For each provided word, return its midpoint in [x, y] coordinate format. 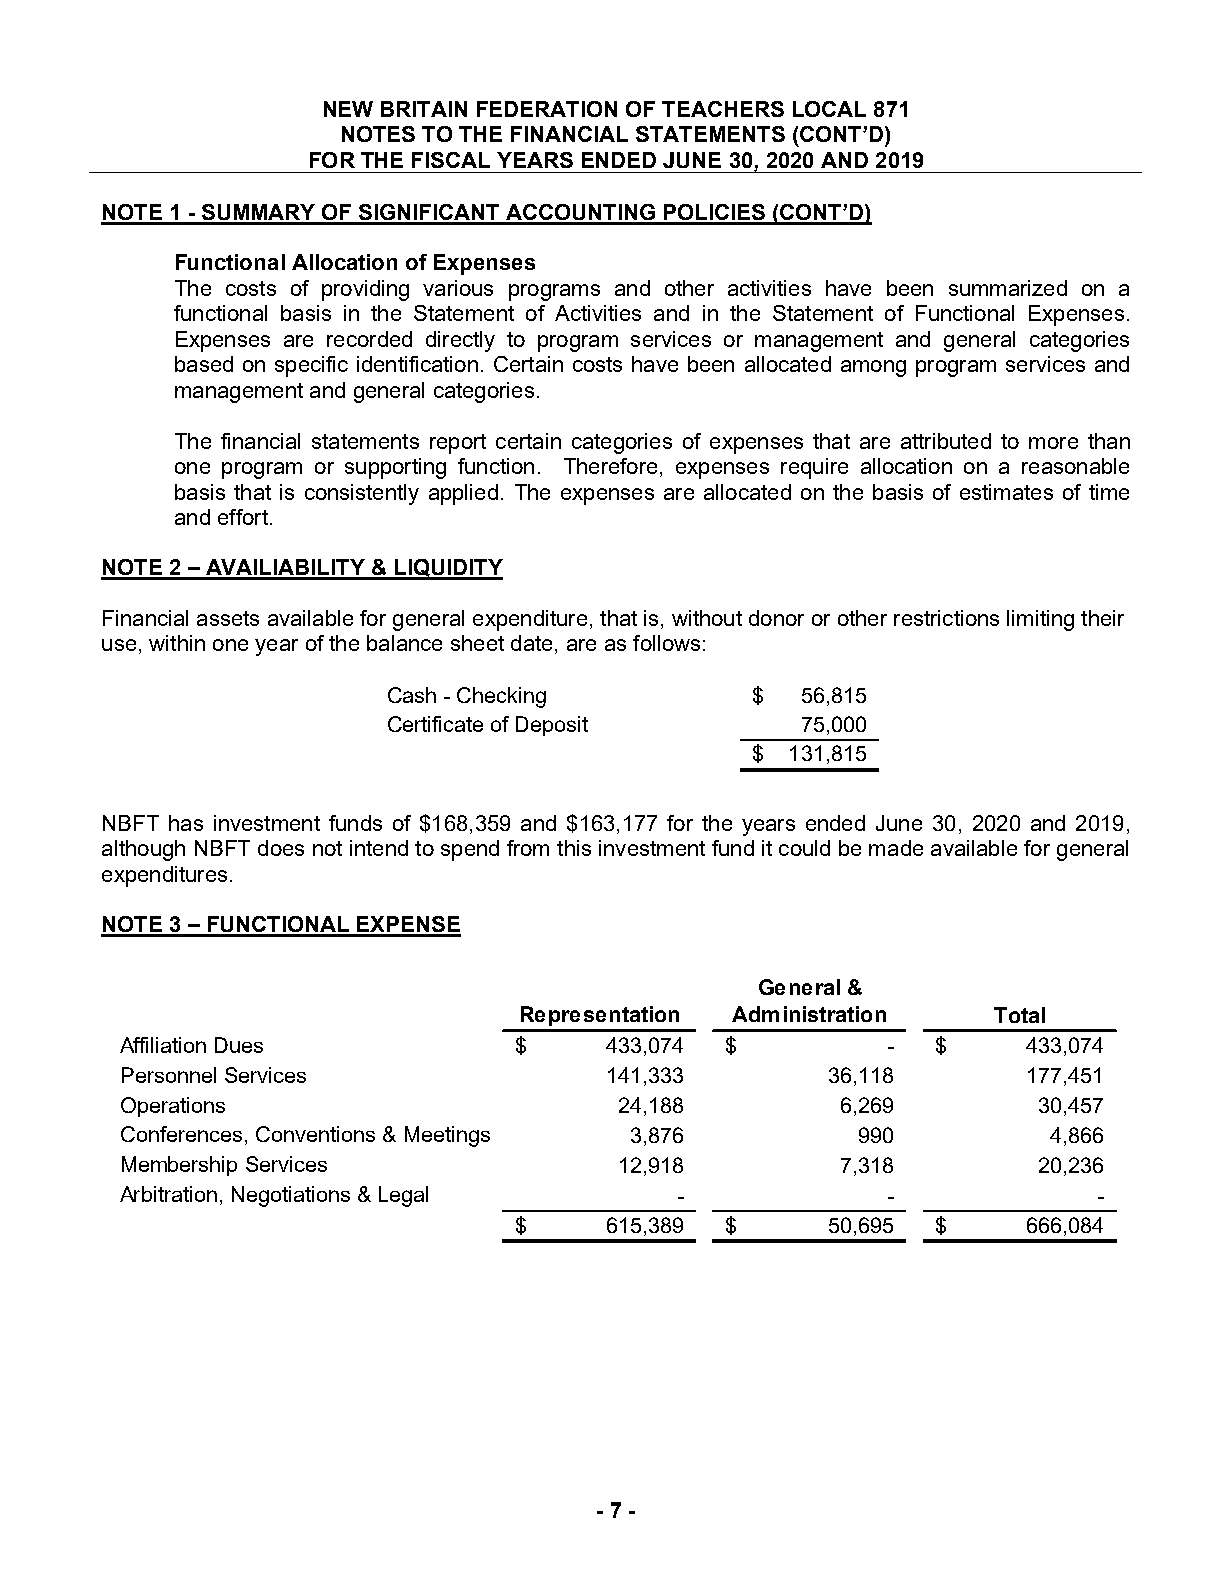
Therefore [610, 466]
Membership [179, 1166]
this [574, 848]
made [896, 848]
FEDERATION [547, 109]
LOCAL [829, 109]
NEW [348, 109]
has [186, 823]
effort [243, 517]
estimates [1006, 492]
